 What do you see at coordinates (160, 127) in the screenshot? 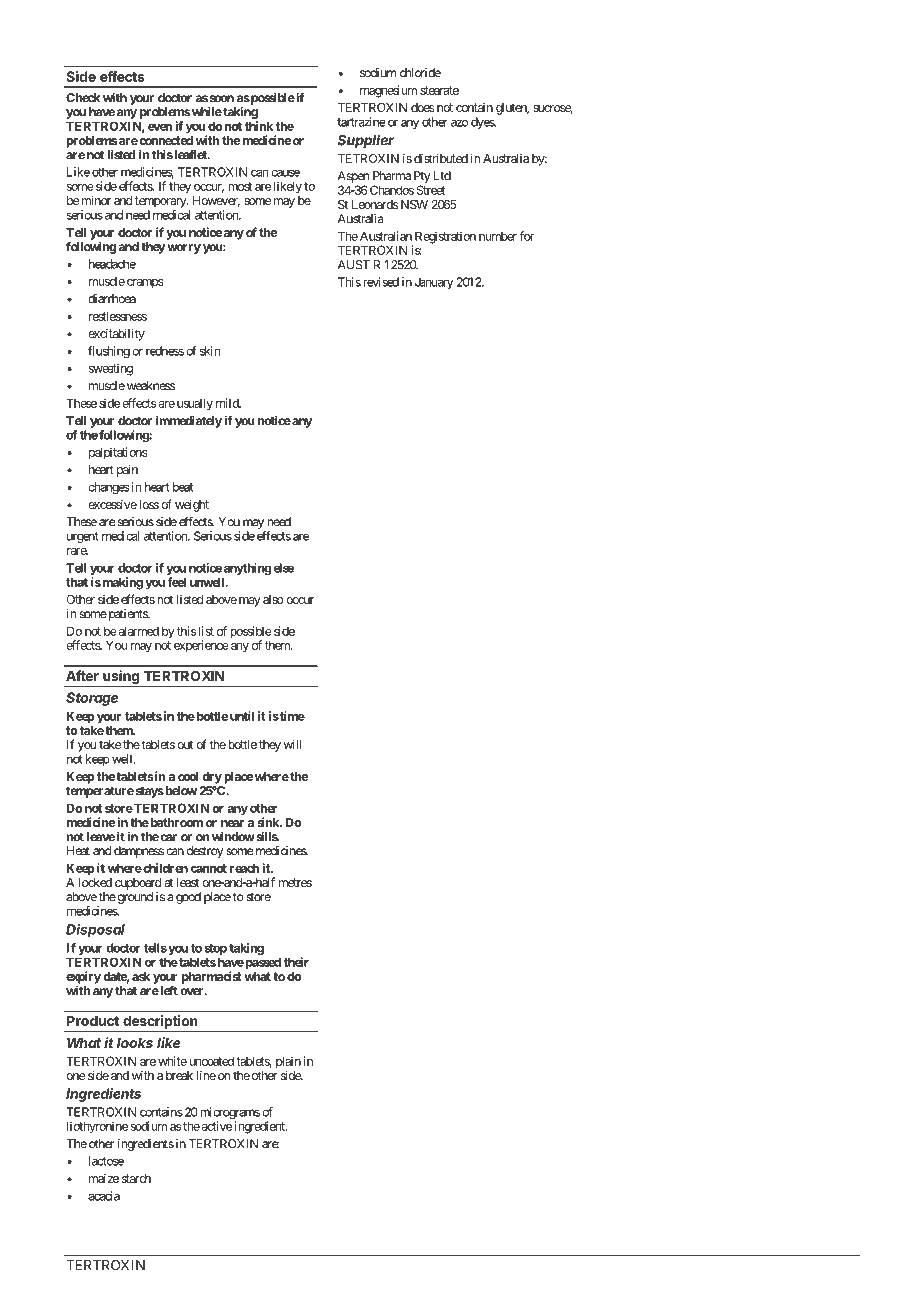
I see `even` at bounding box center [160, 127].
